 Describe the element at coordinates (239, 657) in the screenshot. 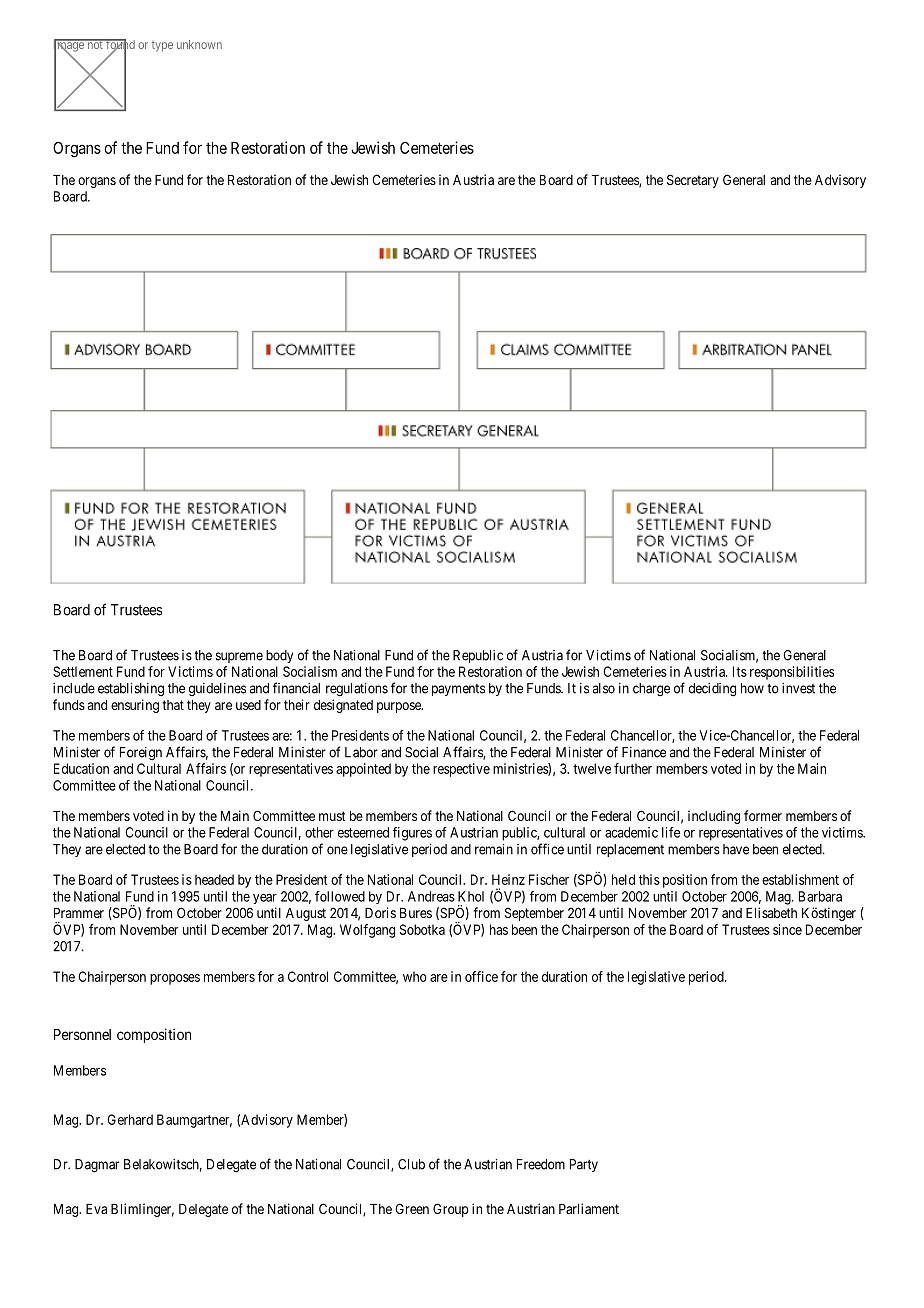

I see `supreme` at that location.
